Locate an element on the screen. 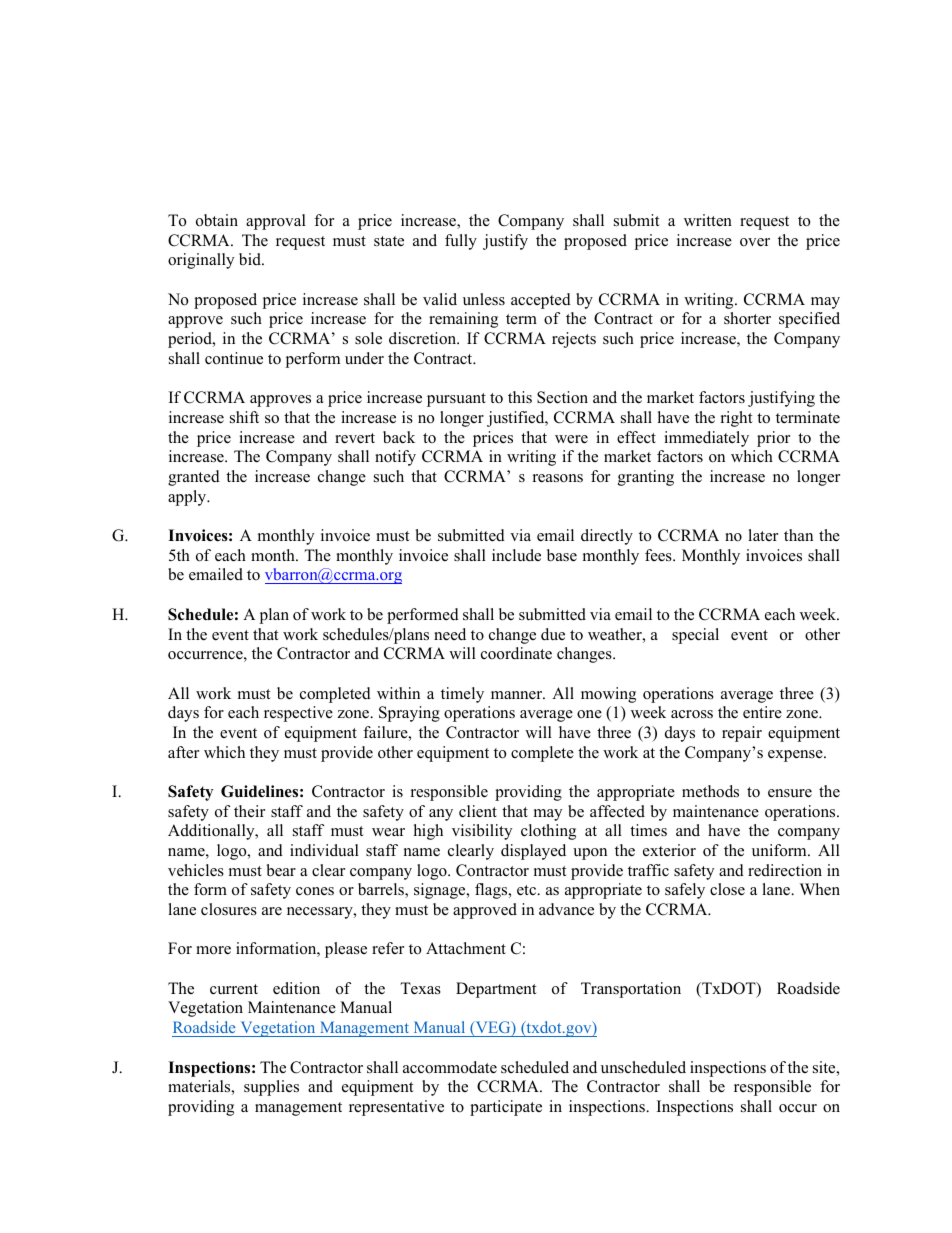 The width and height of the screenshot is (952, 1233). timely is located at coordinates (462, 695).
